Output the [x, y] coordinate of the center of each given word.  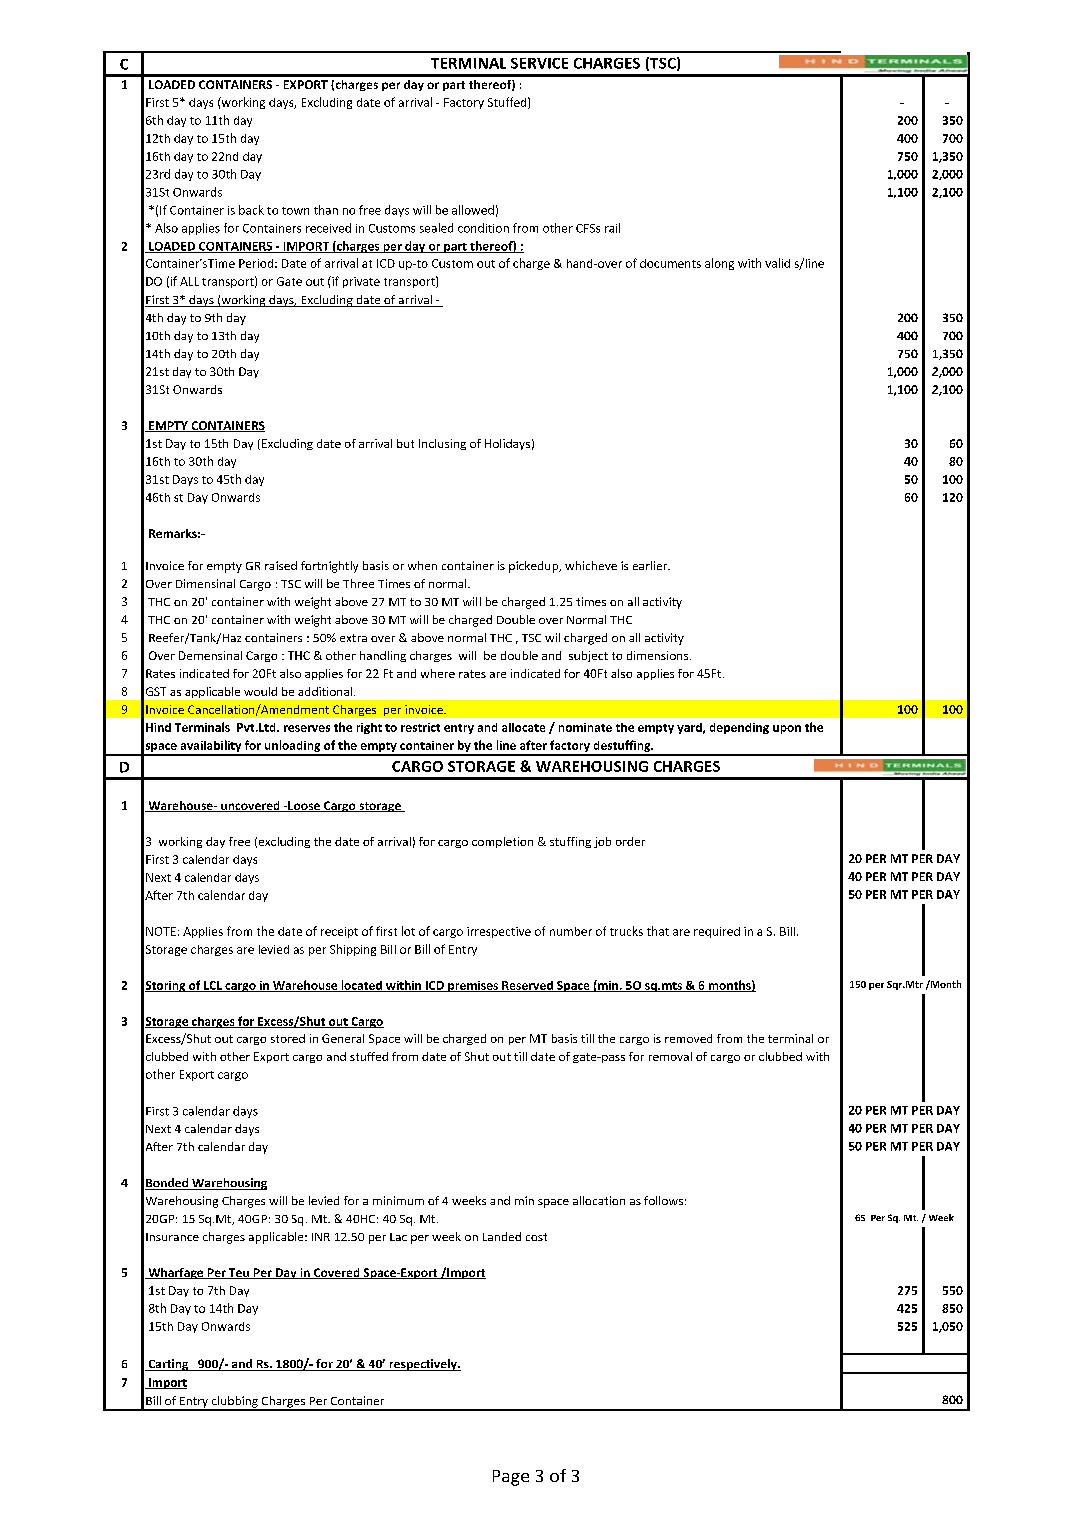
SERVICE [539, 63]
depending [739, 728]
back [251, 210]
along [719, 264]
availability [211, 747]
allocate [523, 727]
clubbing [234, 1403]
